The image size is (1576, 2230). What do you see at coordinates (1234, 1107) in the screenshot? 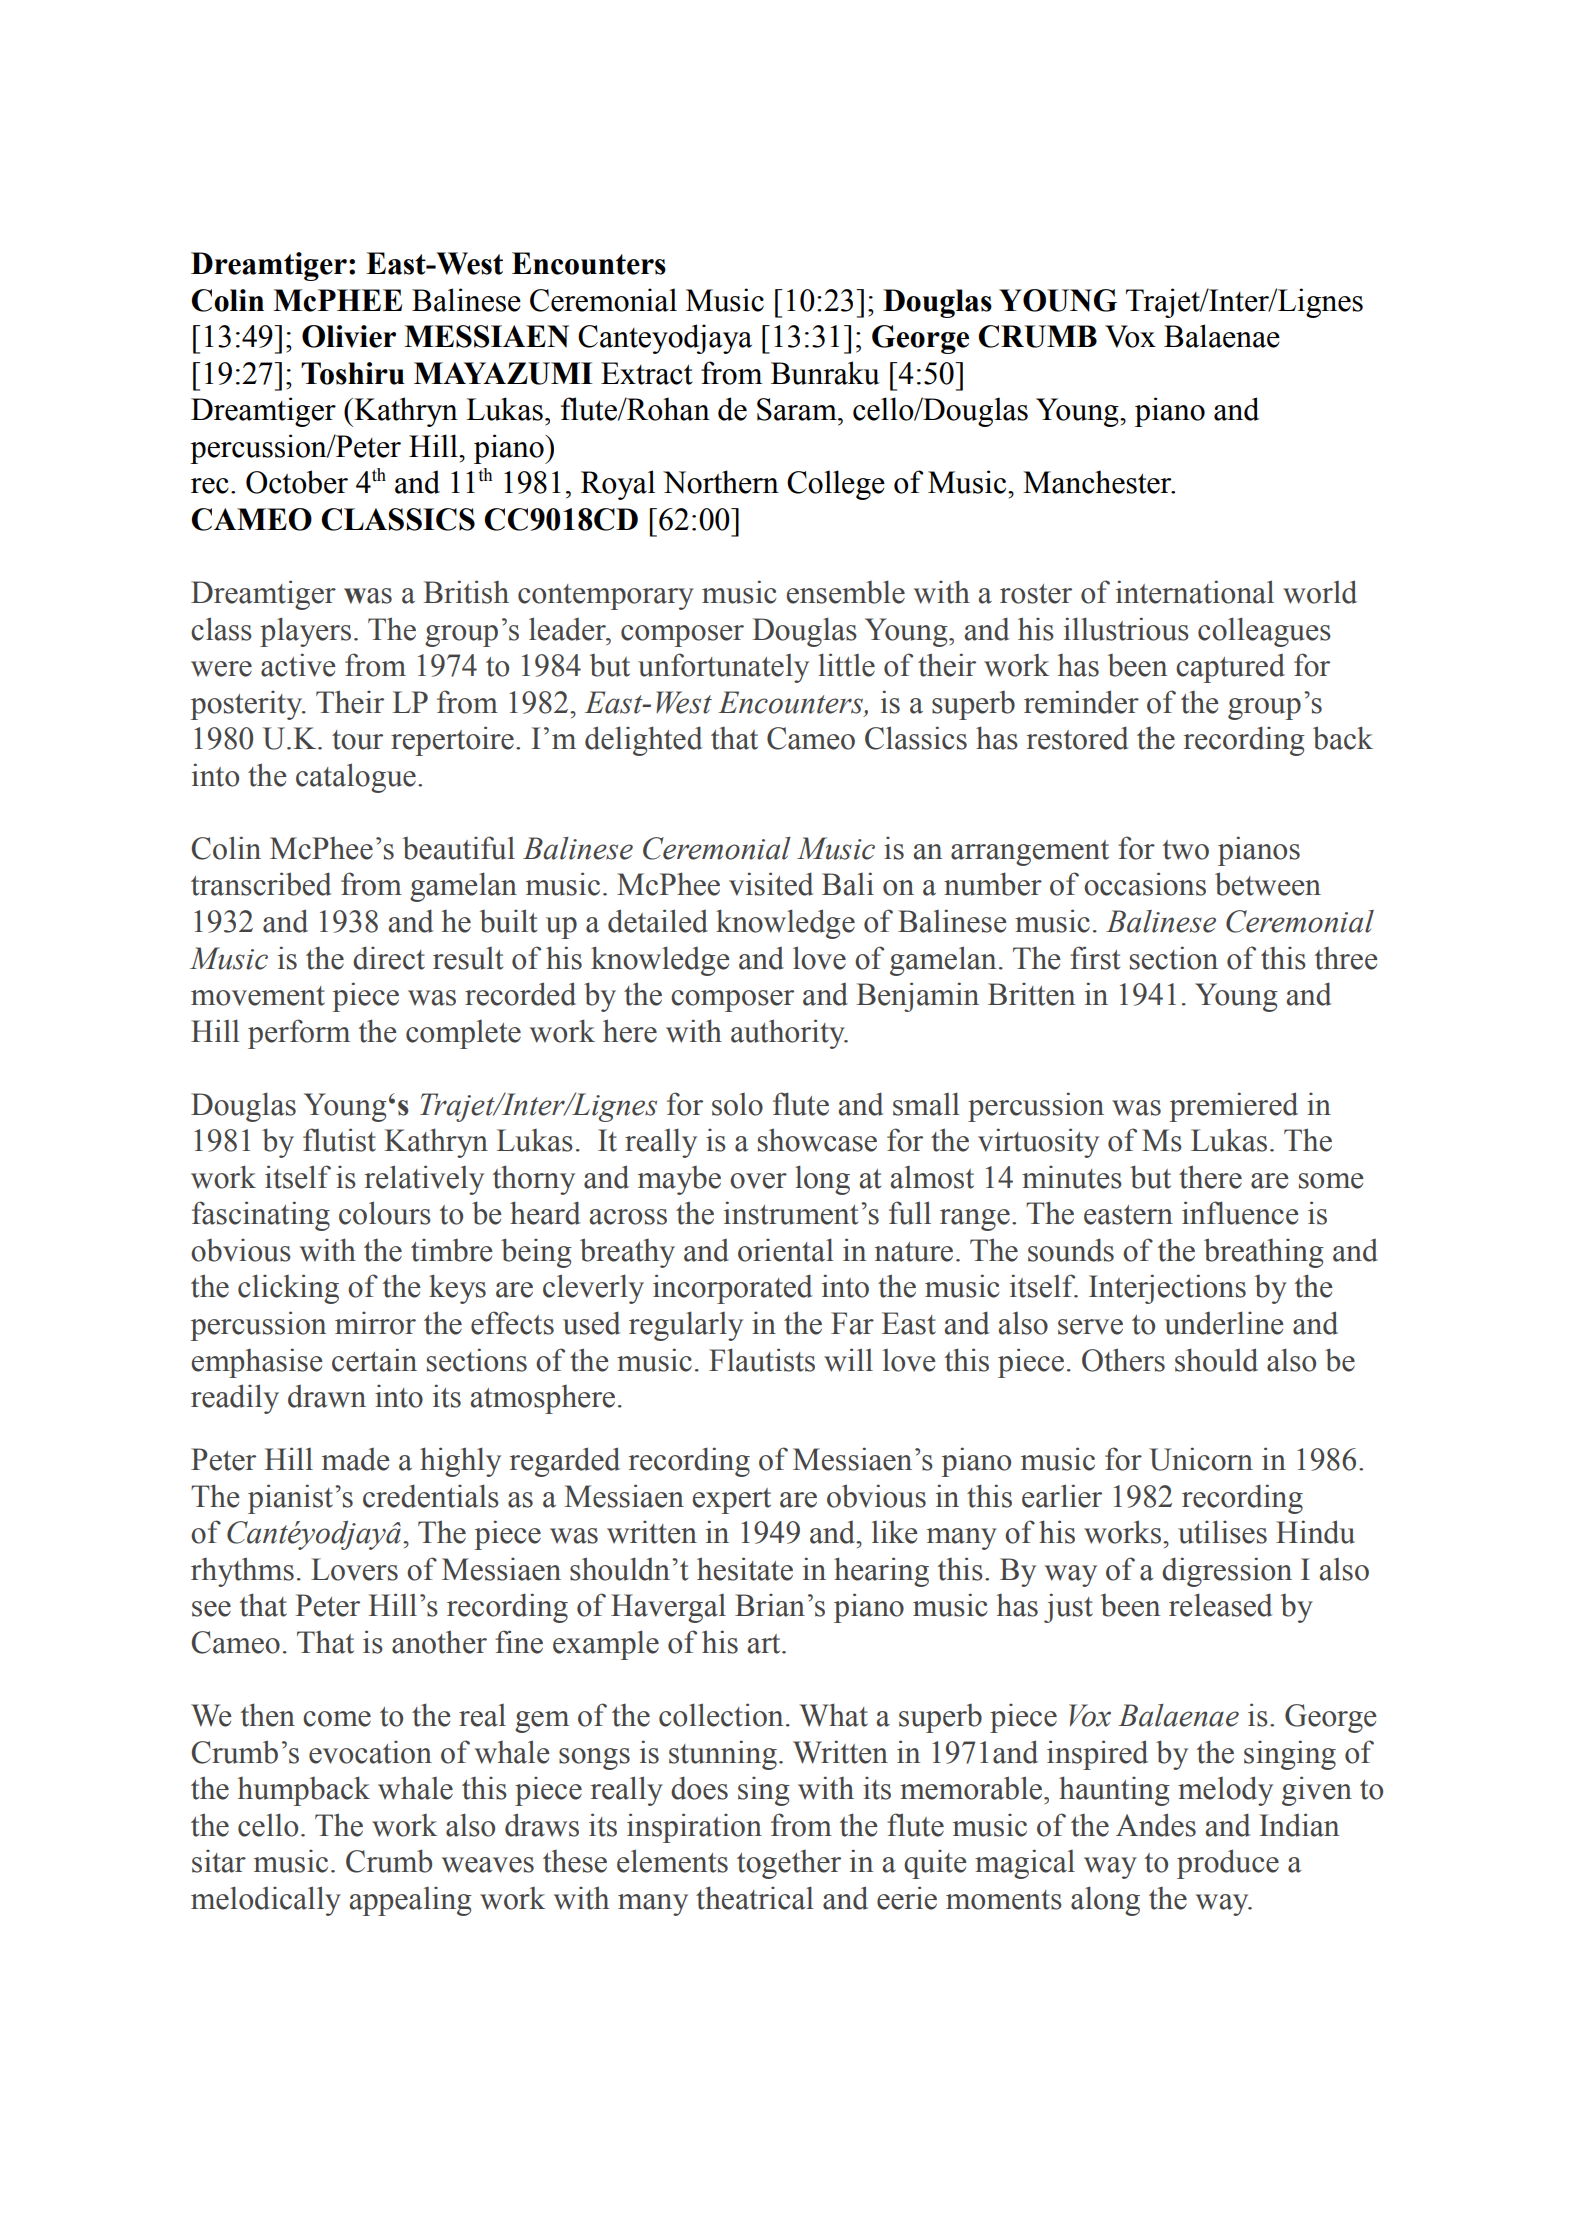
I see `premiered` at bounding box center [1234, 1107].
